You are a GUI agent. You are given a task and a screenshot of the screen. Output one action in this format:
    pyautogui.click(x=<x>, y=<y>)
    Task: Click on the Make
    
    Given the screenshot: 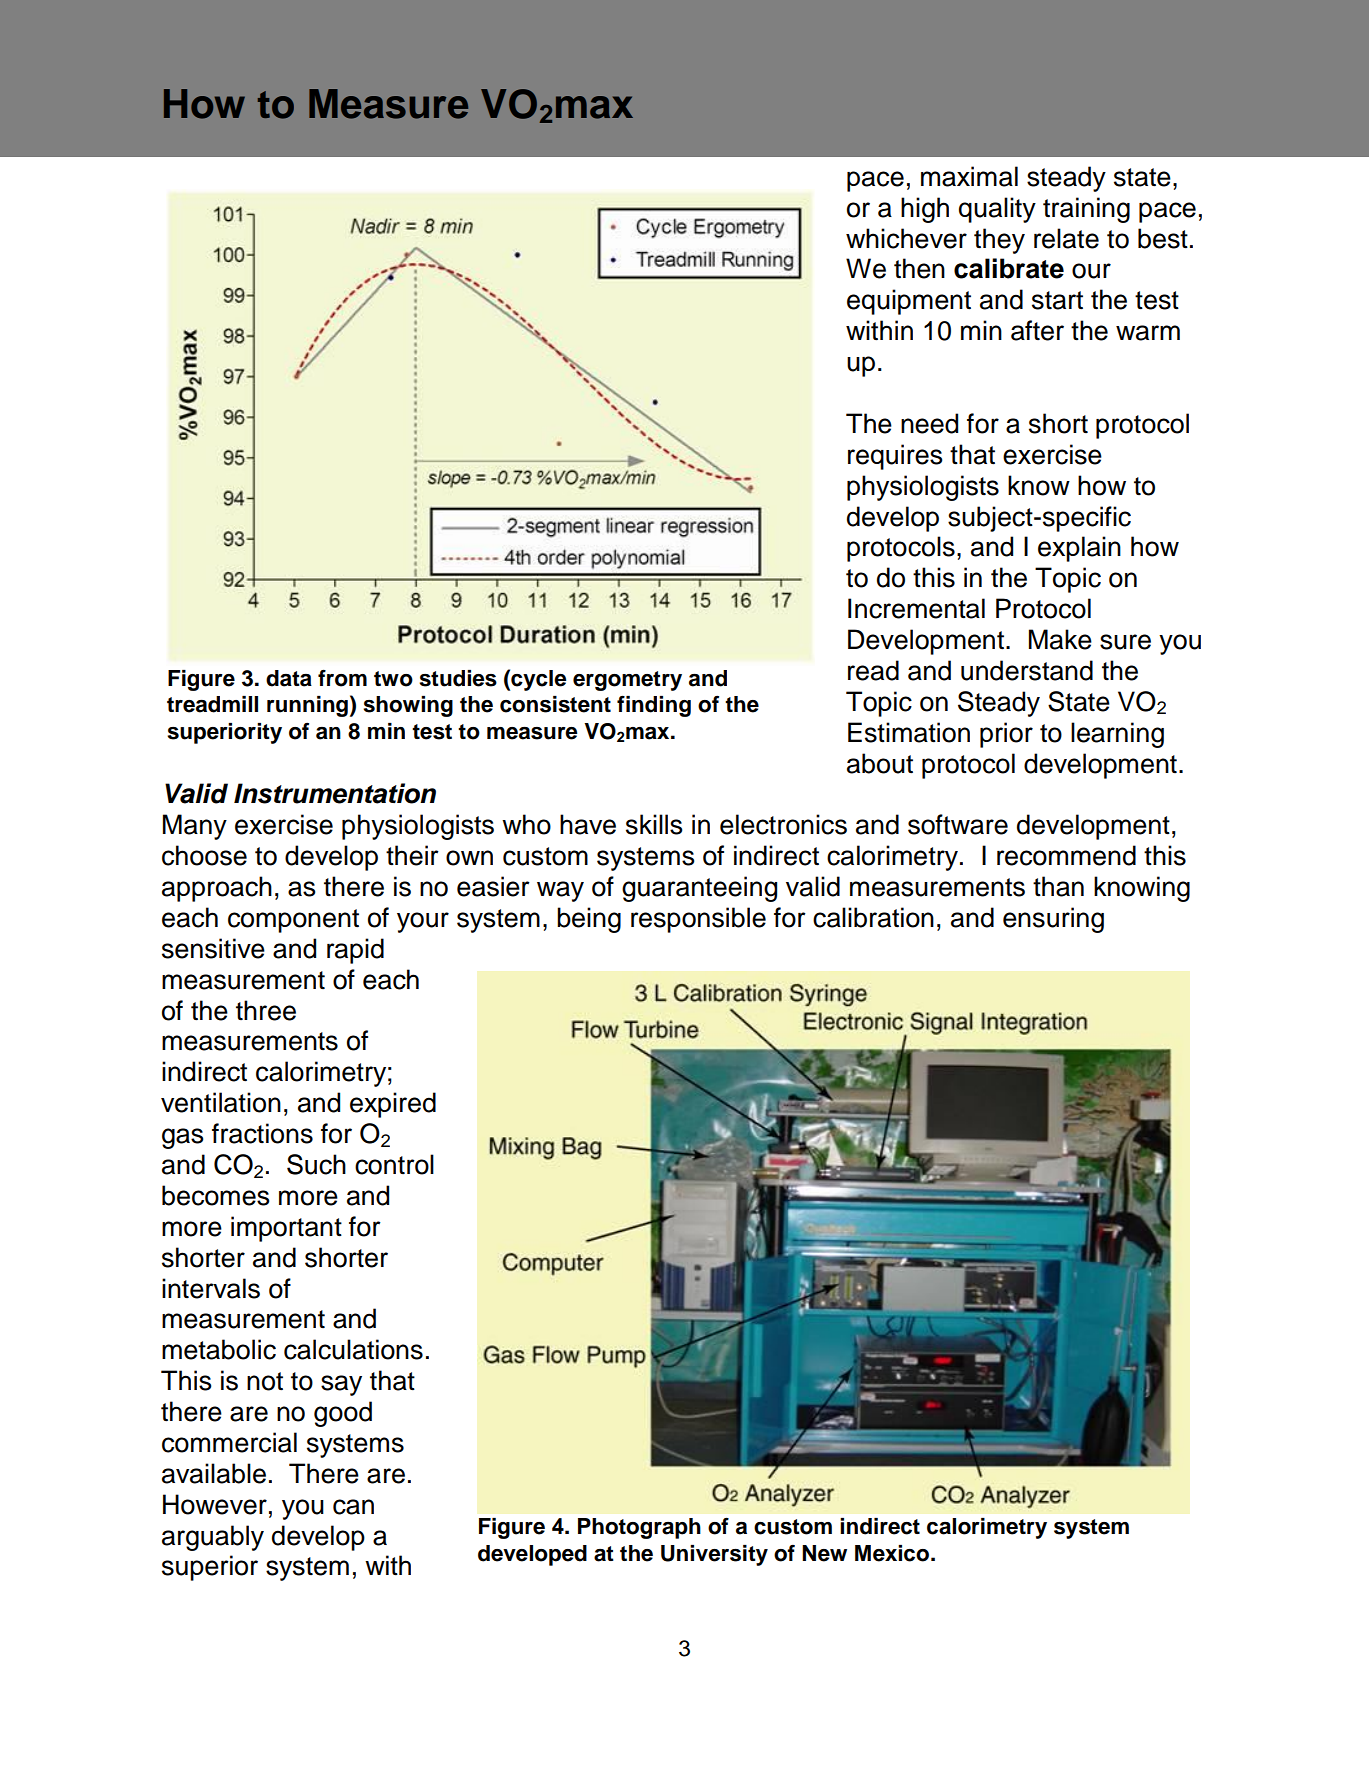 What is the action you would take?
    pyautogui.click(x=1060, y=639)
